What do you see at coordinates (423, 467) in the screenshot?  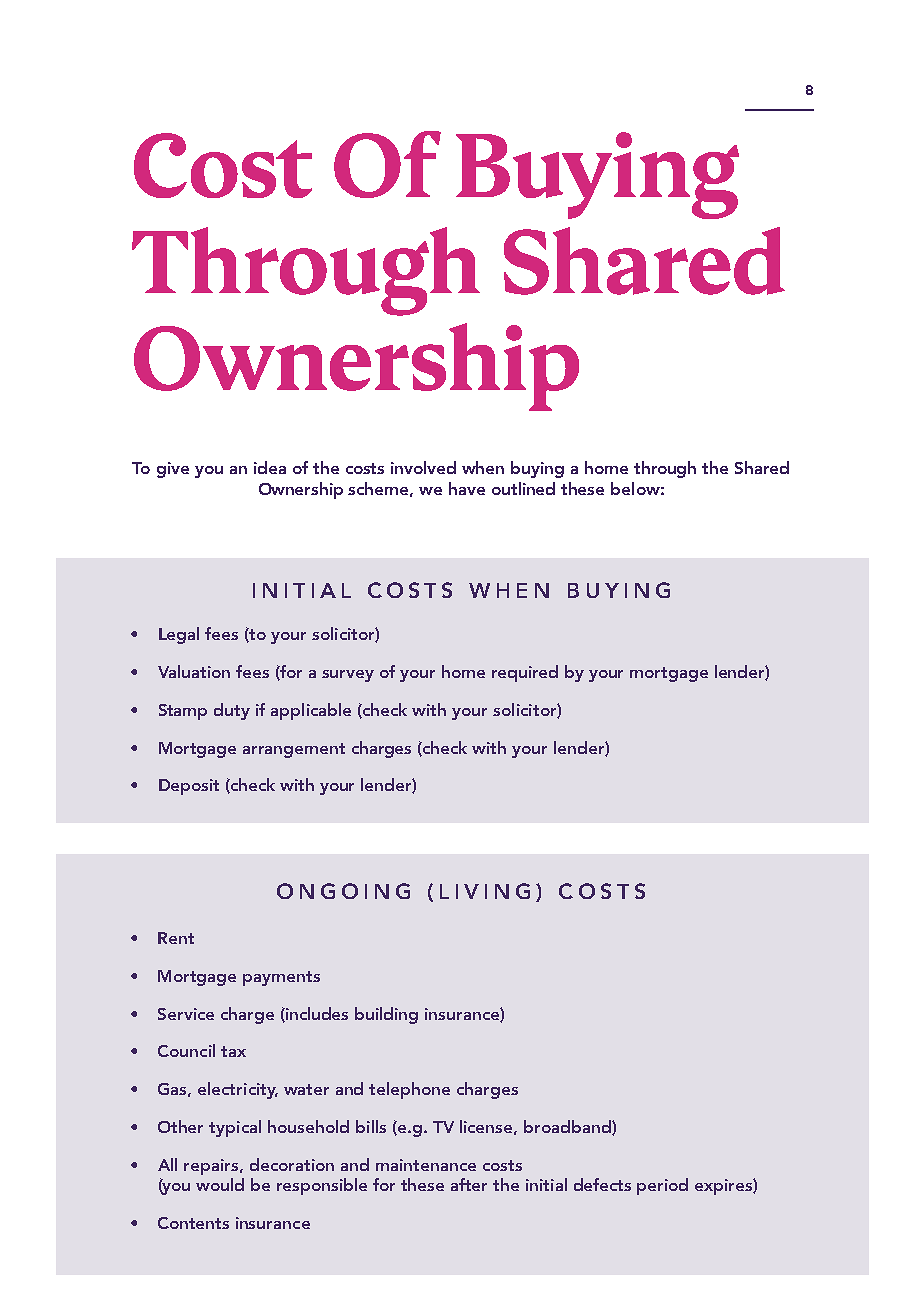 I see `involved` at bounding box center [423, 467].
